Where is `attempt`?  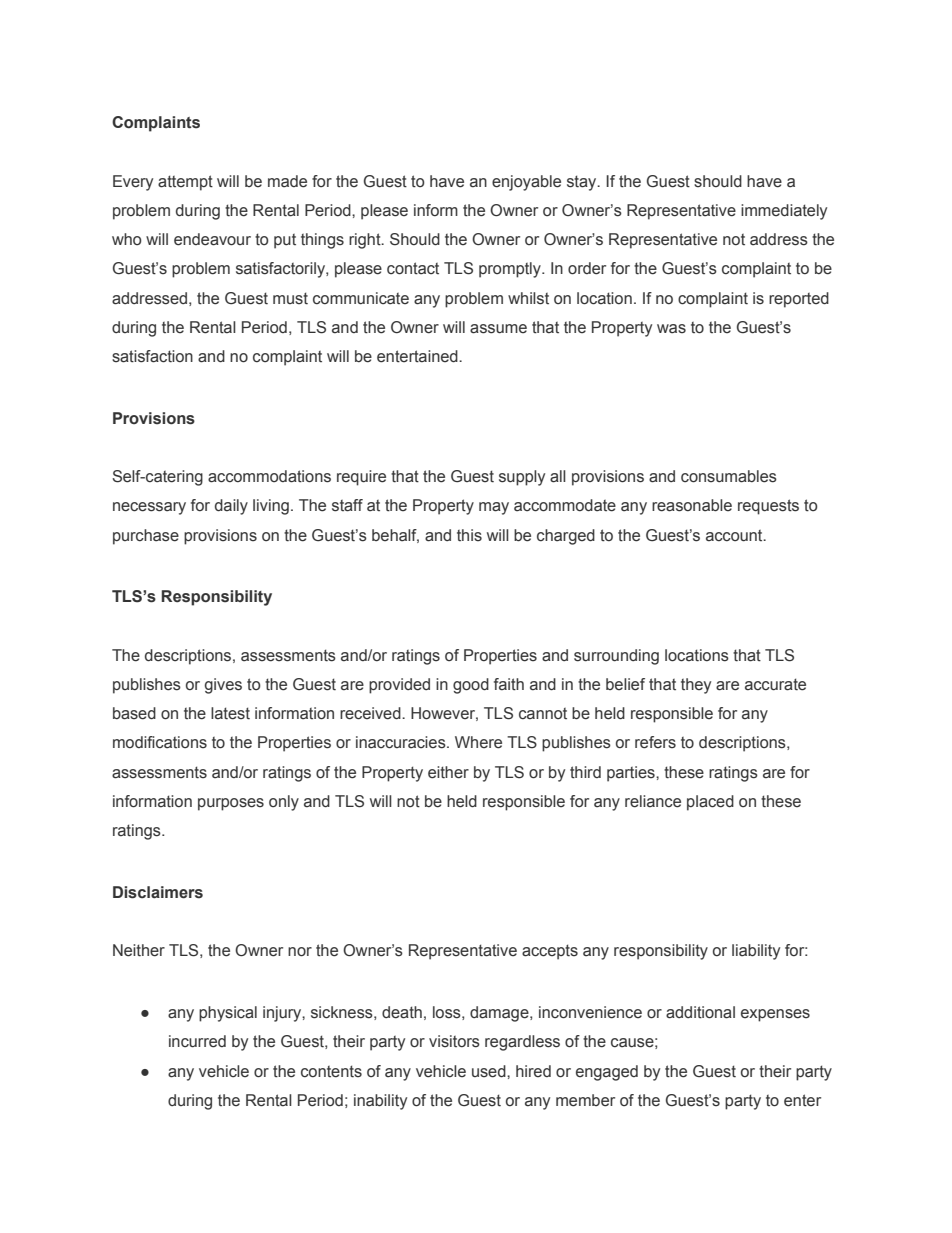 attempt is located at coordinates (185, 183).
